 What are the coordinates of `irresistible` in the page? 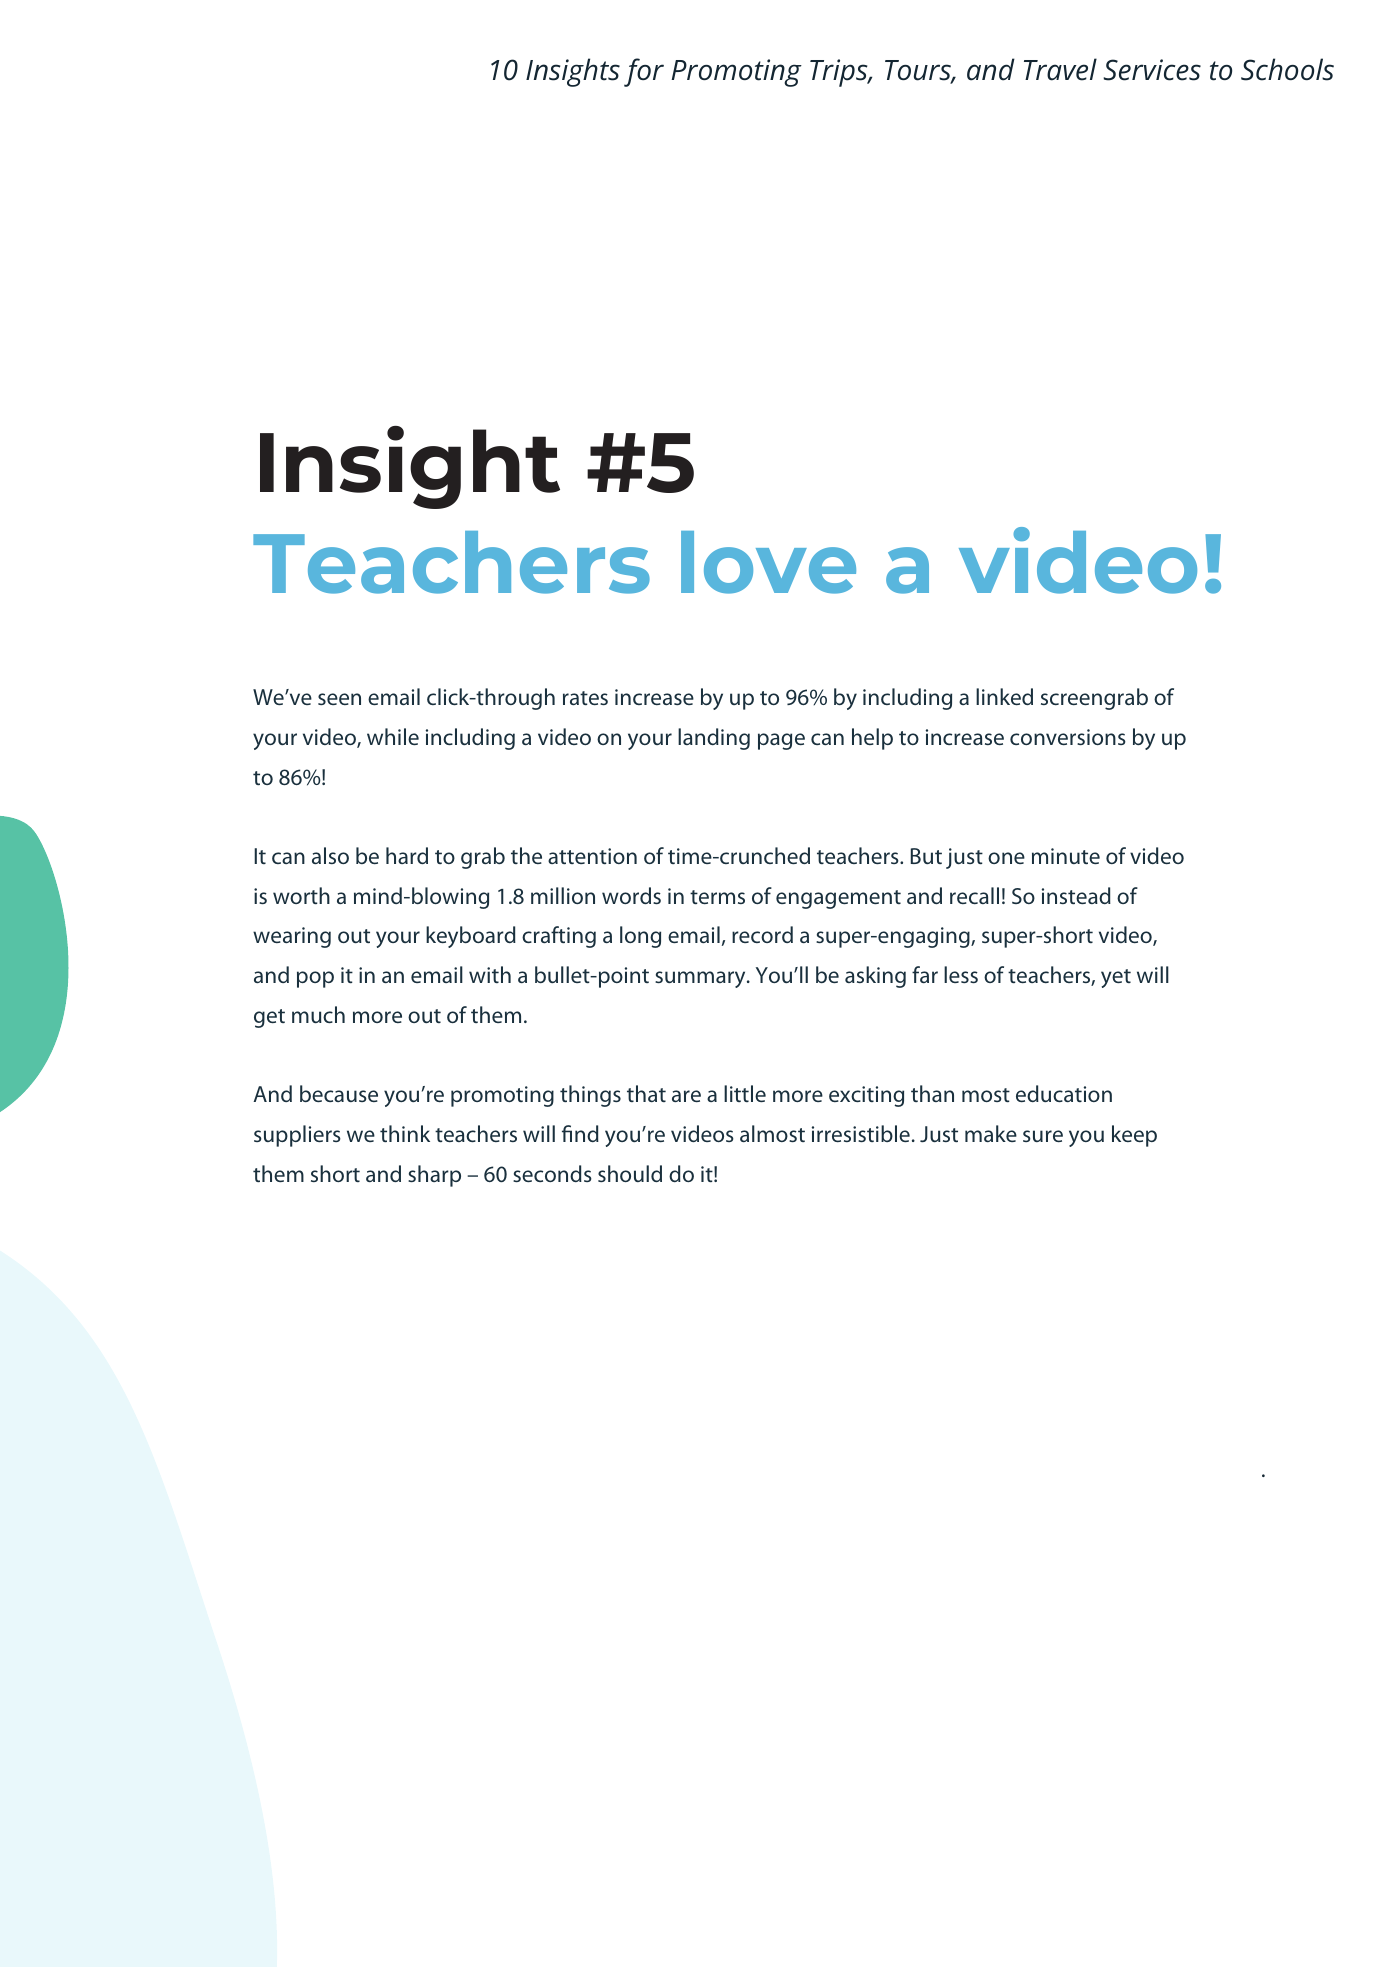 It's located at (861, 1133).
